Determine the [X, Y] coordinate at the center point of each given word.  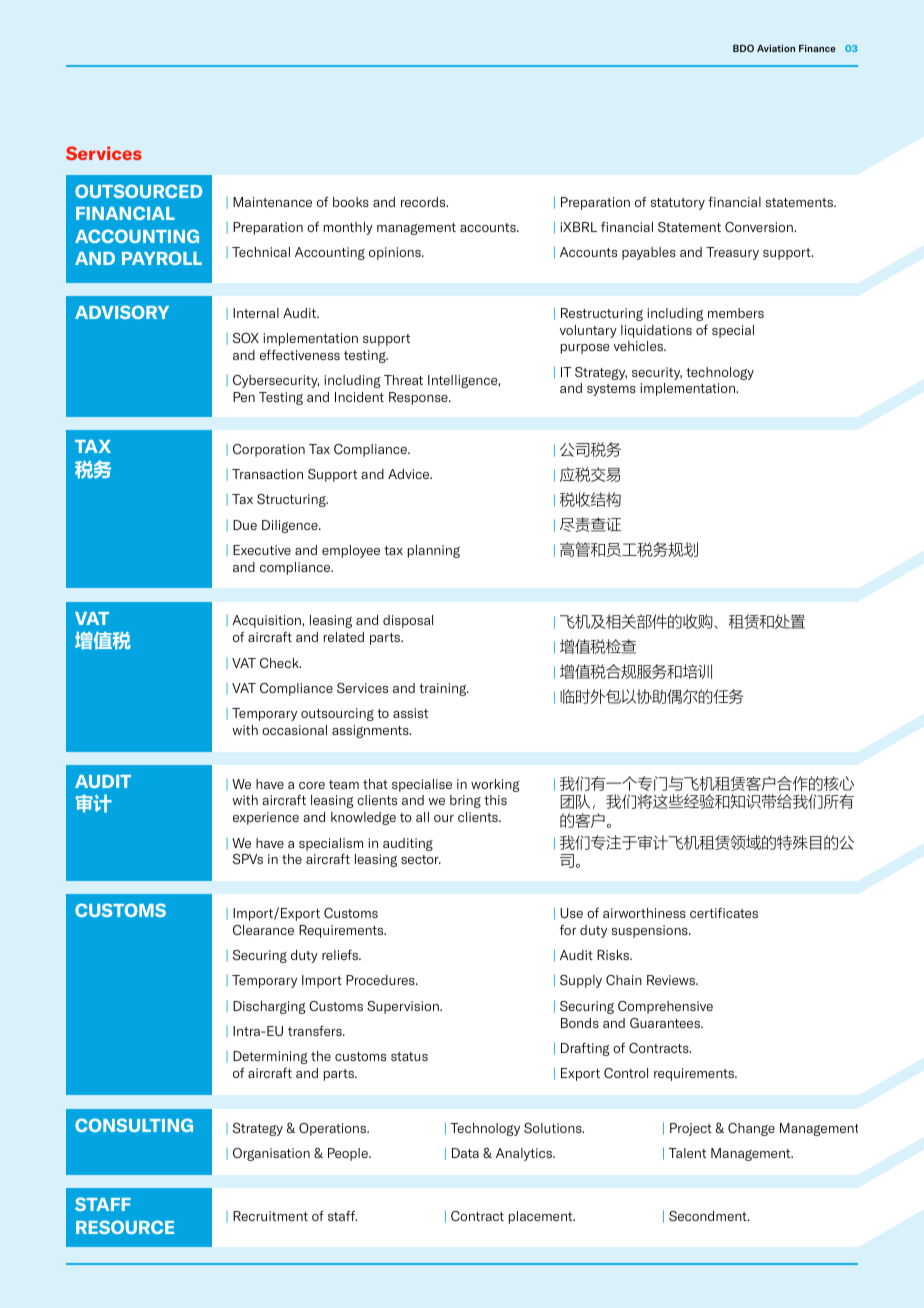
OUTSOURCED [138, 191]
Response [419, 398]
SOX [246, 338]
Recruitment [270, 1216]
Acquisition [267, 621]
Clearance [263, 930]
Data [465, 1153]
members [736, 313]
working [495, 785]
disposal [408, 621]
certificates [724, 913]
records [424, 202]
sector [421, 859]
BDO [743, 48]
